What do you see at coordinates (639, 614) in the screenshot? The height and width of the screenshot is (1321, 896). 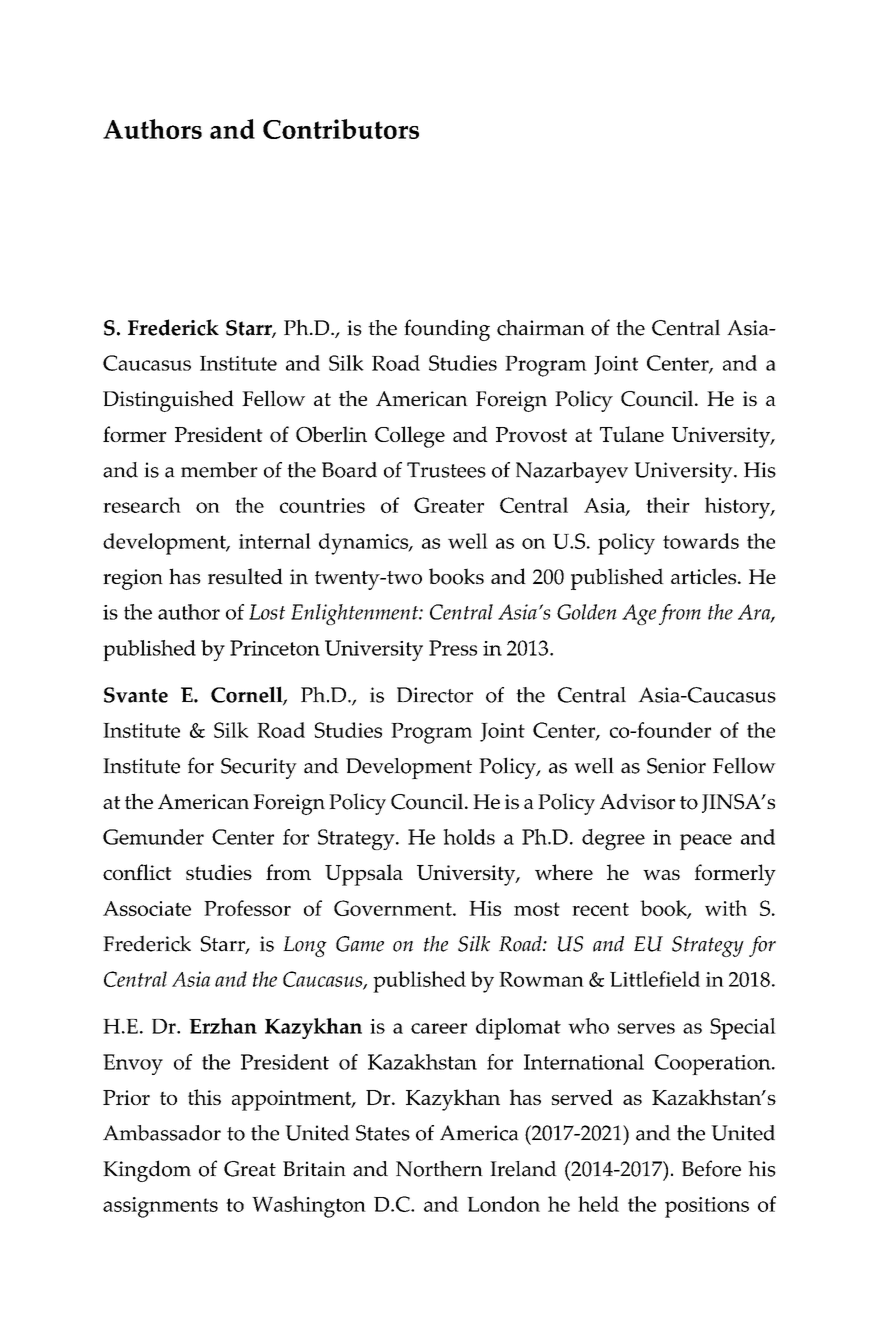 I see `Age` at bounding box center [639, 614].
